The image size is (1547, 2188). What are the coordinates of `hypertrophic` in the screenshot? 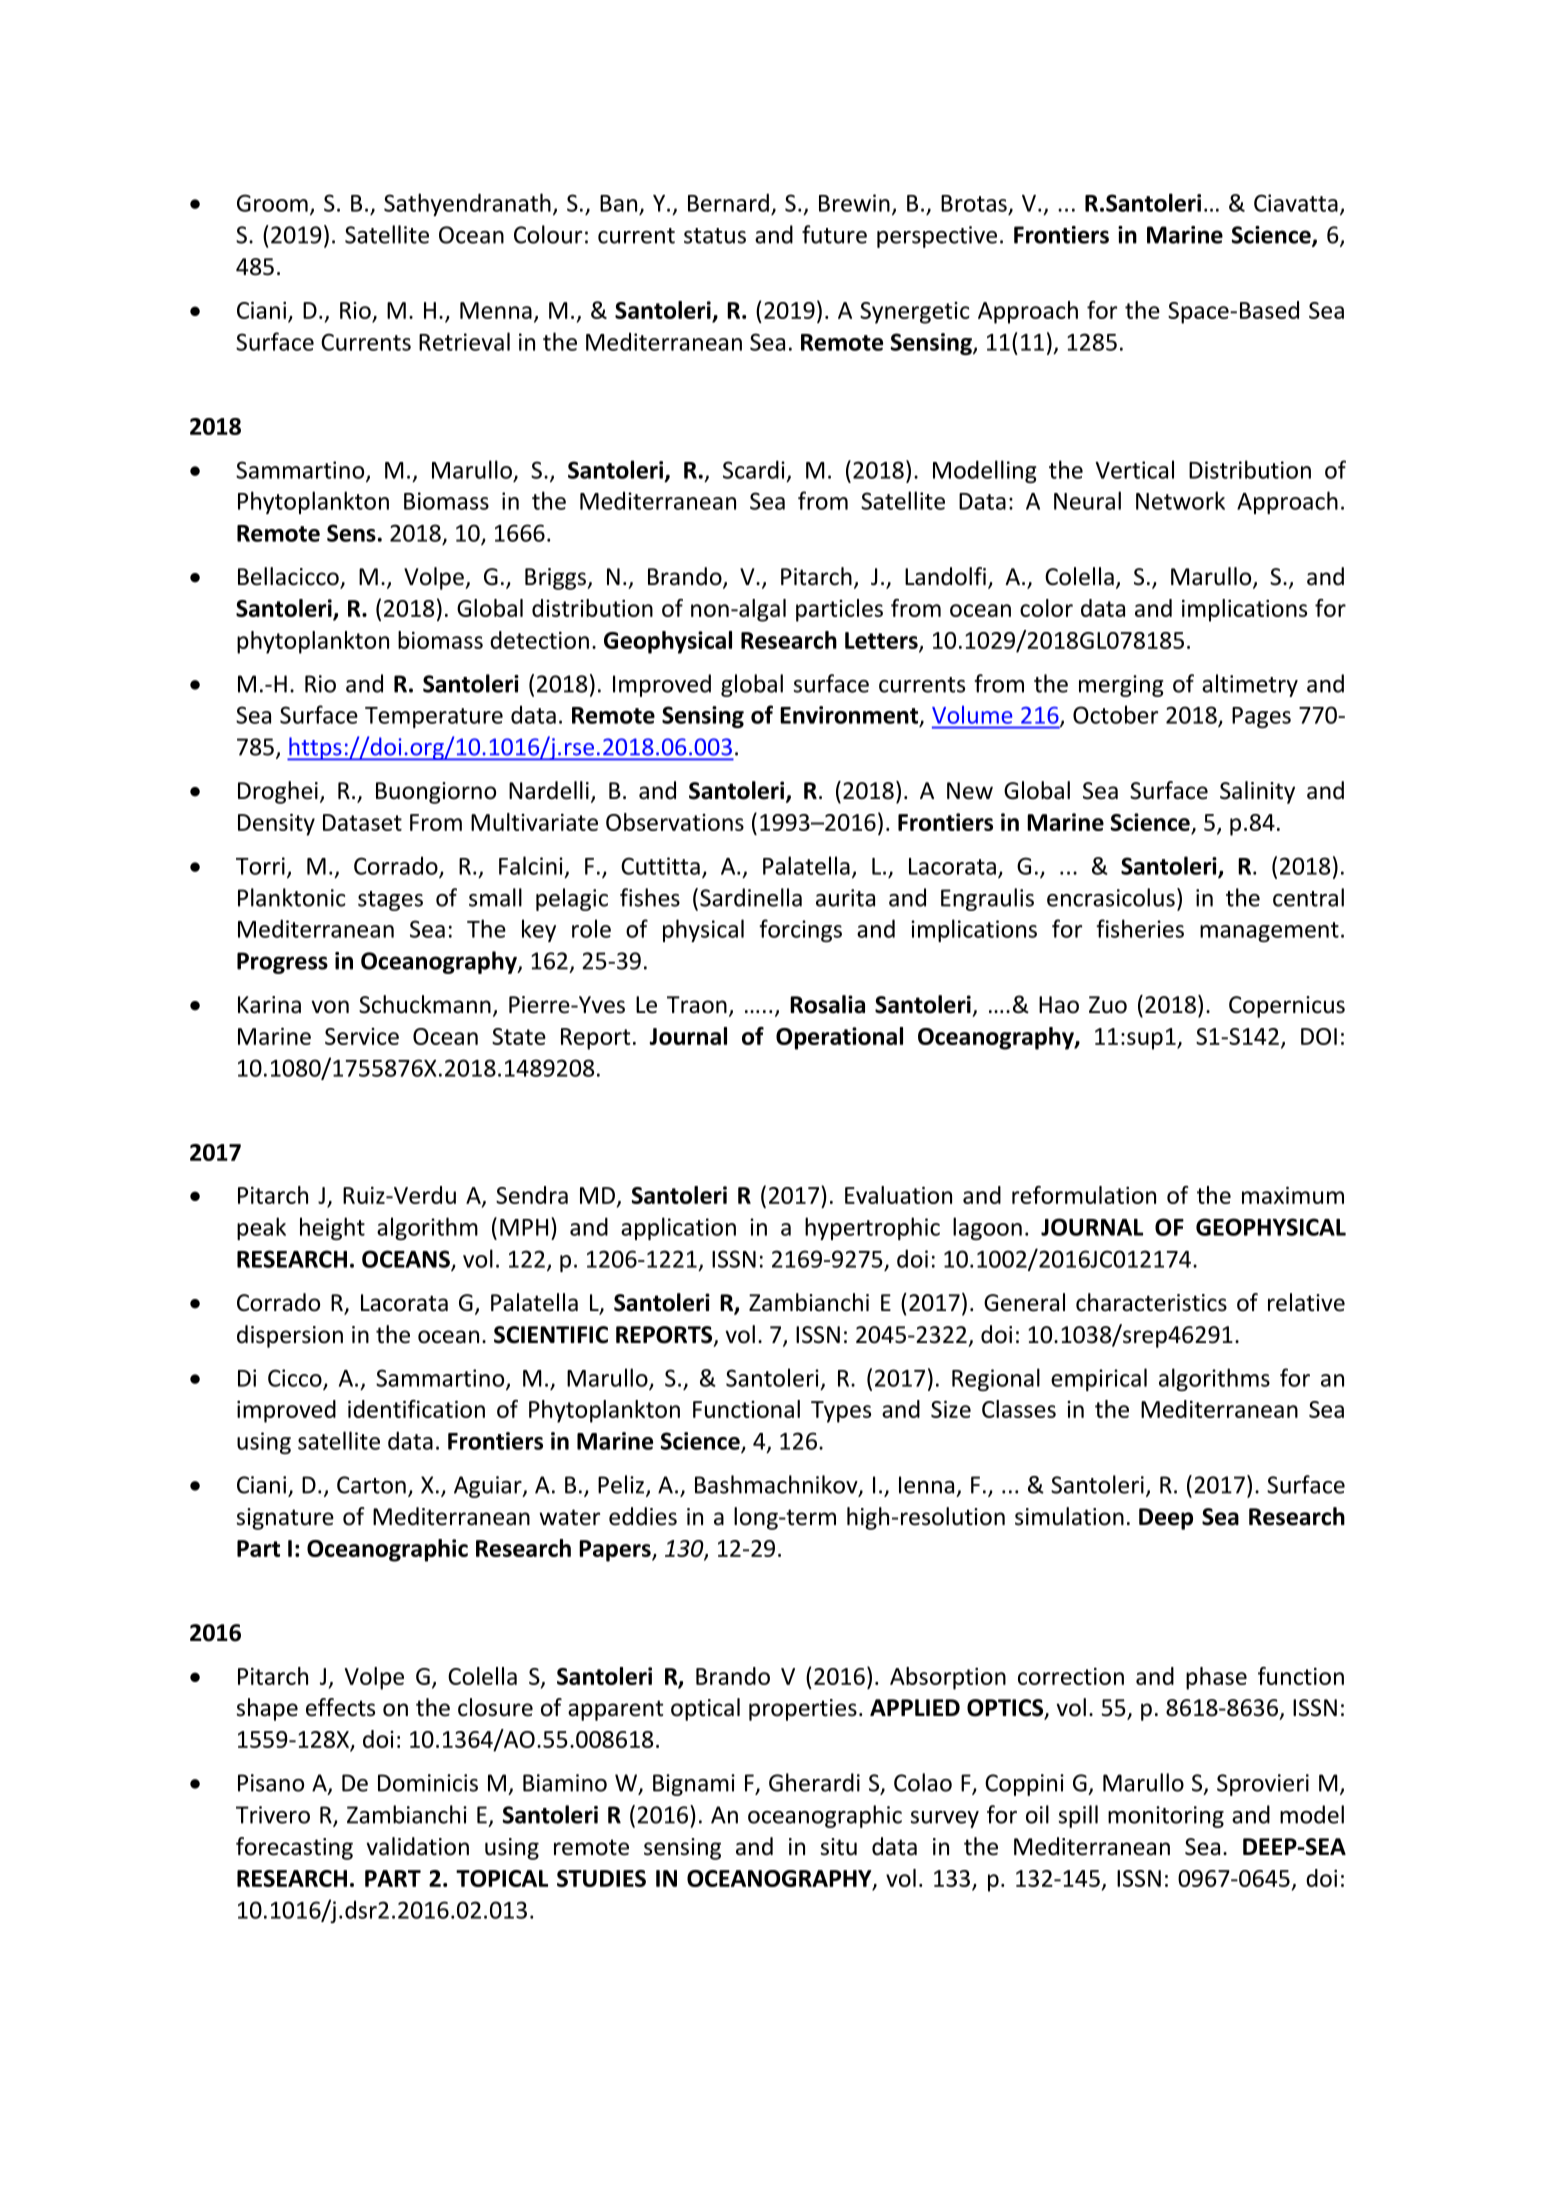 It's located at (872, 1228).
